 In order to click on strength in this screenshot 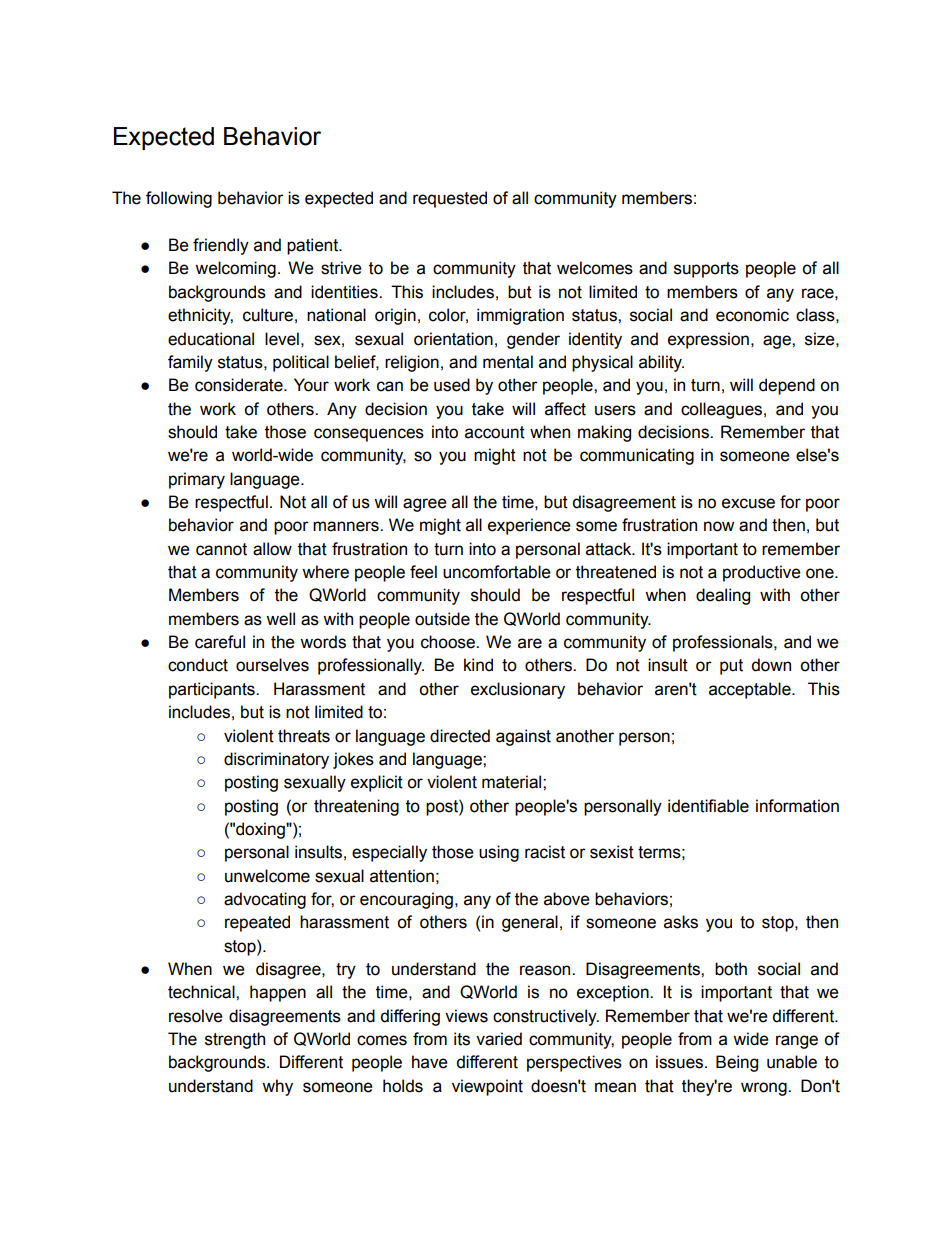, I will do `click(235, 1040)`.
